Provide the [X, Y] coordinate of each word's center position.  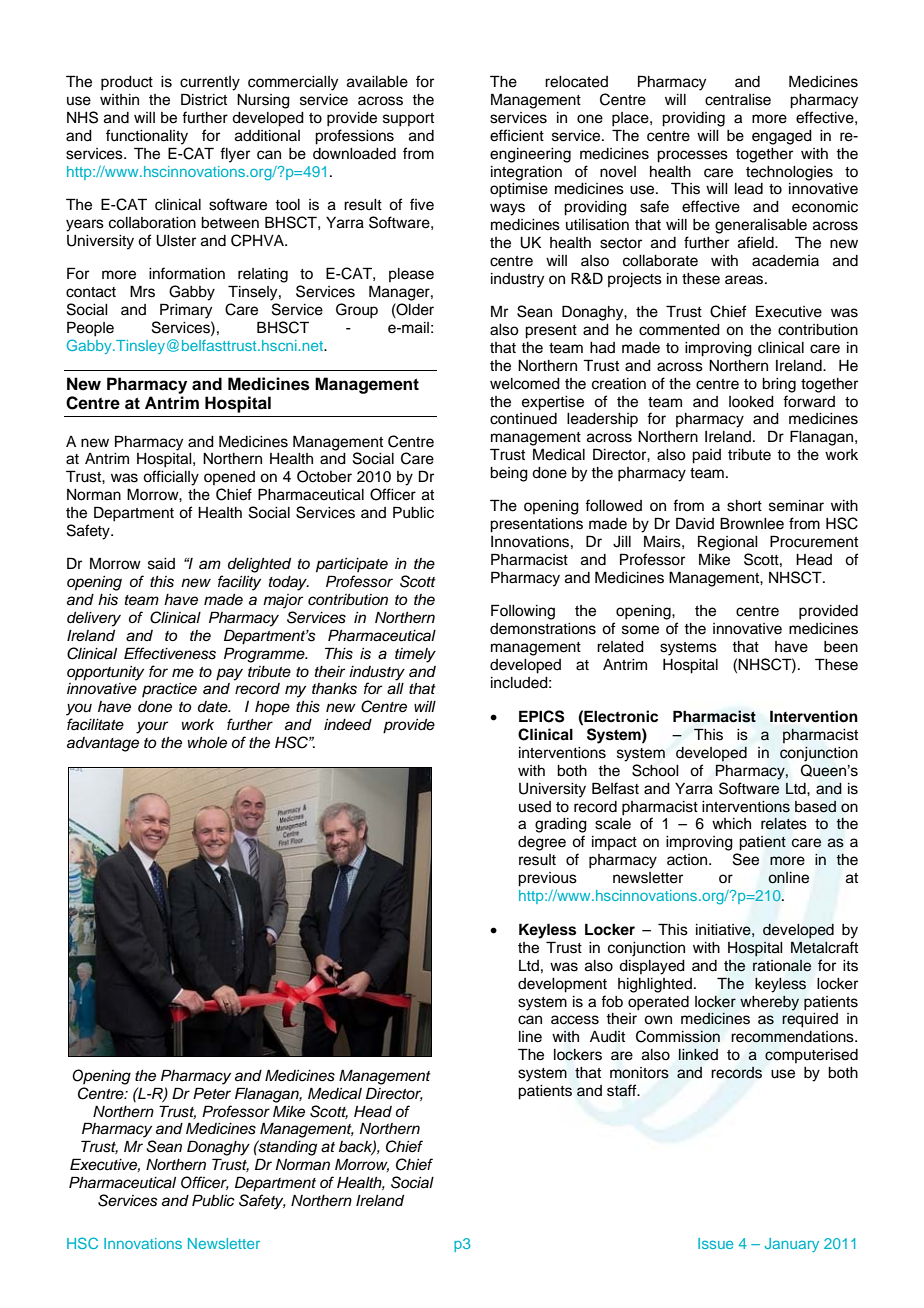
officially [171, 478]
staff [623, 1090]
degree [542, 843]
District [204, 99]
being [509, 474]
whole [207, 743]
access [575, 1020]
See [746, 859]
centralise [738, 100]
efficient [517, 135]
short [744, 506]
